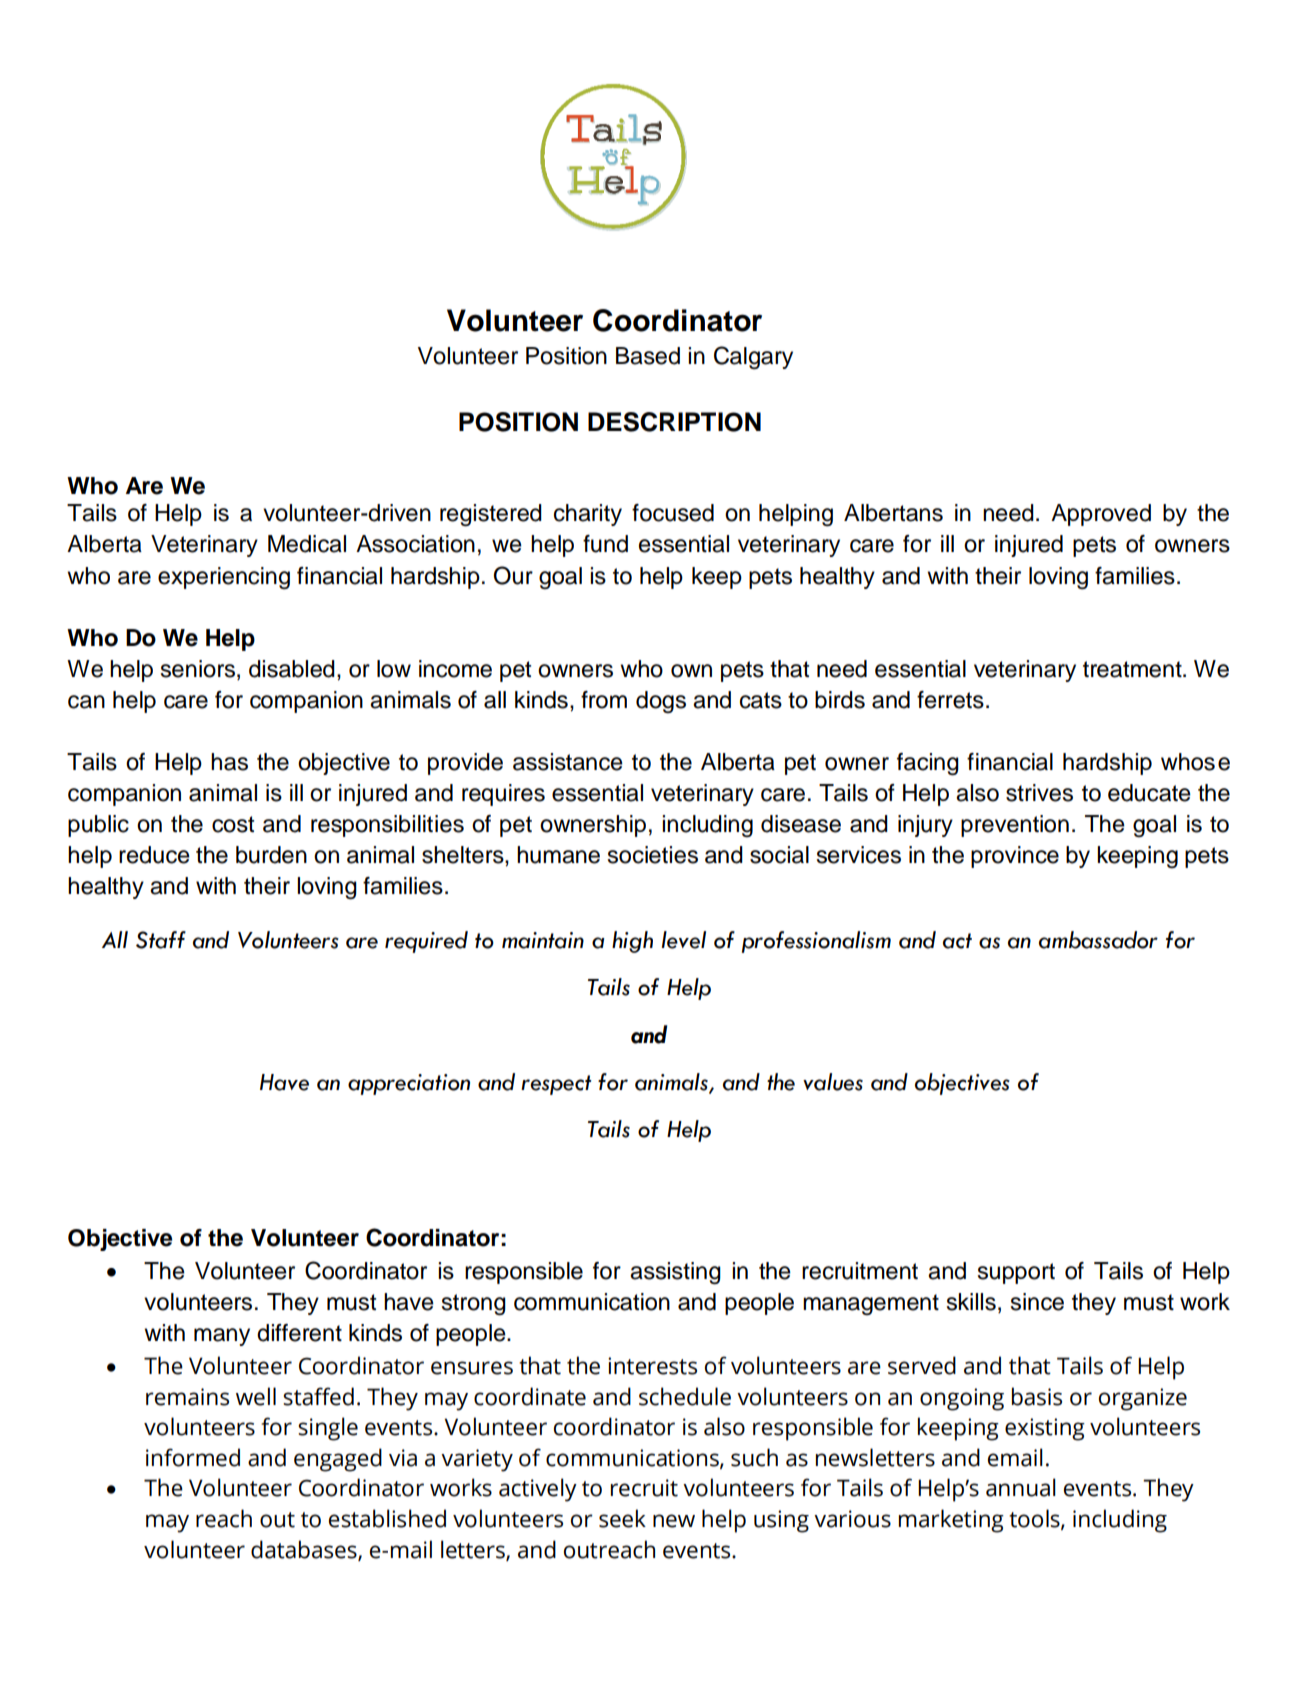  What do you see at coordinates (307, 544) in the document?
I see `Medical` at bounding box center [307, 544].
